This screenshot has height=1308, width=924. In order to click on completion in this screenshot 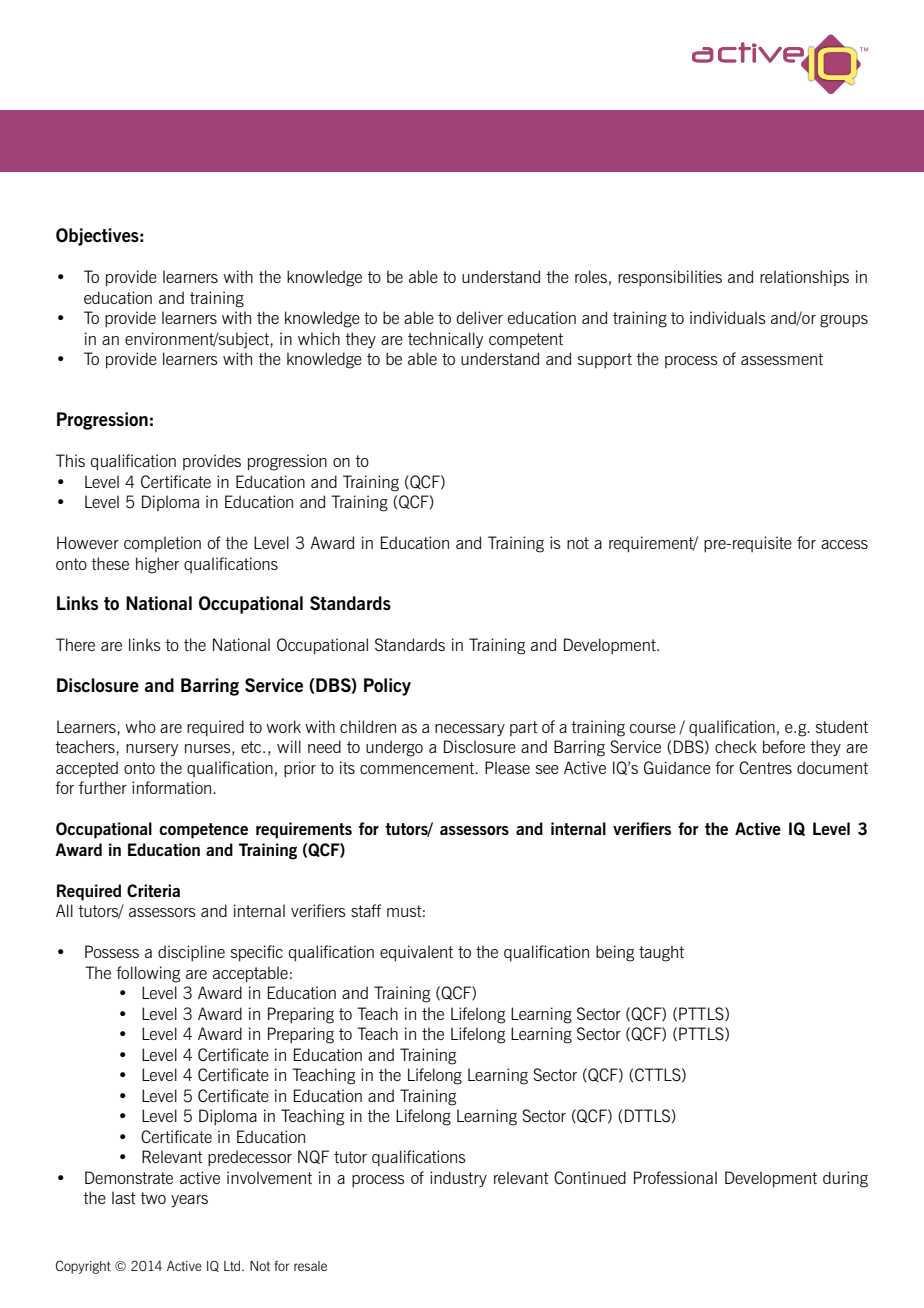, I will do `click(162, 544)`.
